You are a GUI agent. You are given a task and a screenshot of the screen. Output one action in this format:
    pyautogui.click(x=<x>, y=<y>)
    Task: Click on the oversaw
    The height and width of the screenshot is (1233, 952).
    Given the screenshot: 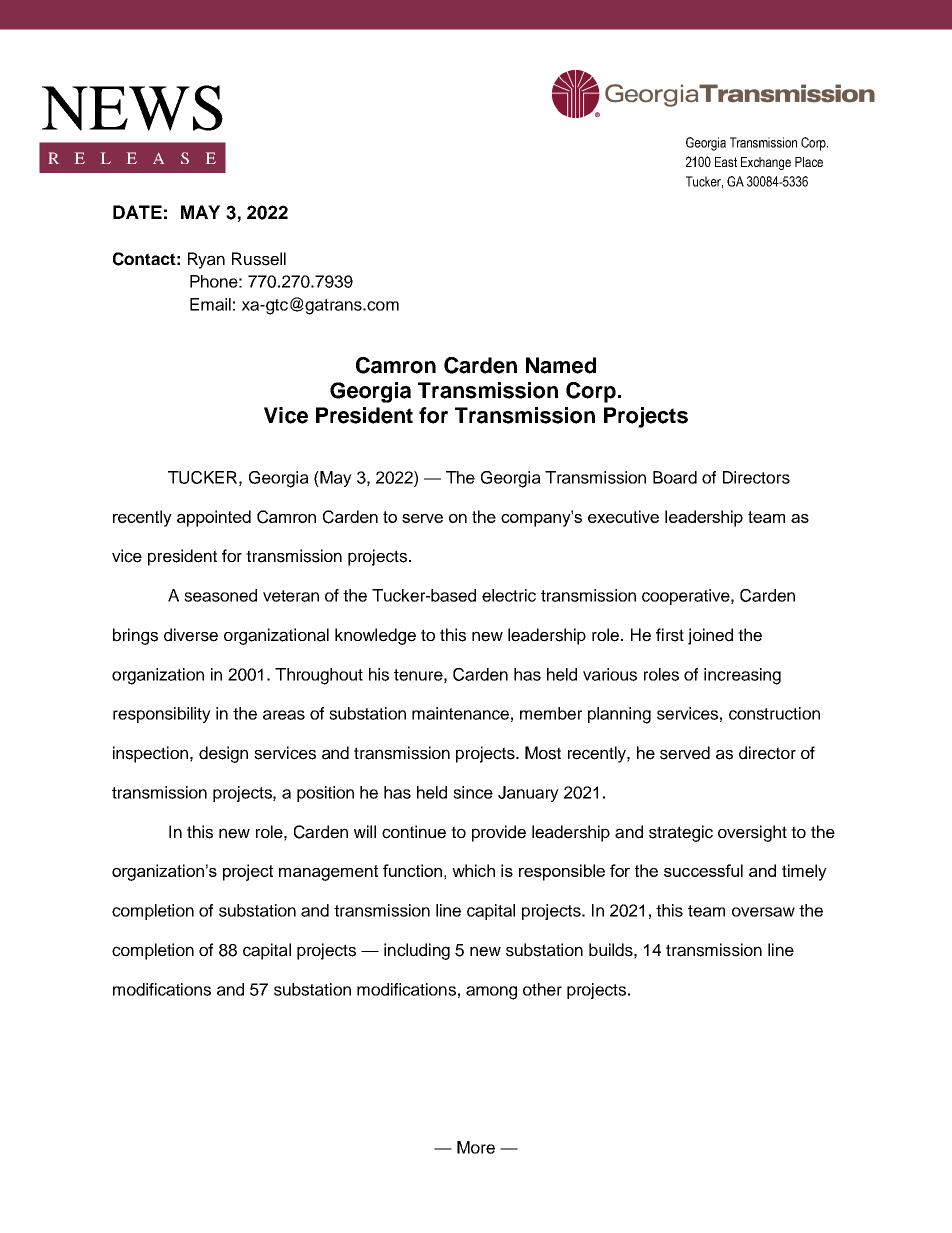 What is the action you would take?
    pyautogui.click(x=763, y=912)
